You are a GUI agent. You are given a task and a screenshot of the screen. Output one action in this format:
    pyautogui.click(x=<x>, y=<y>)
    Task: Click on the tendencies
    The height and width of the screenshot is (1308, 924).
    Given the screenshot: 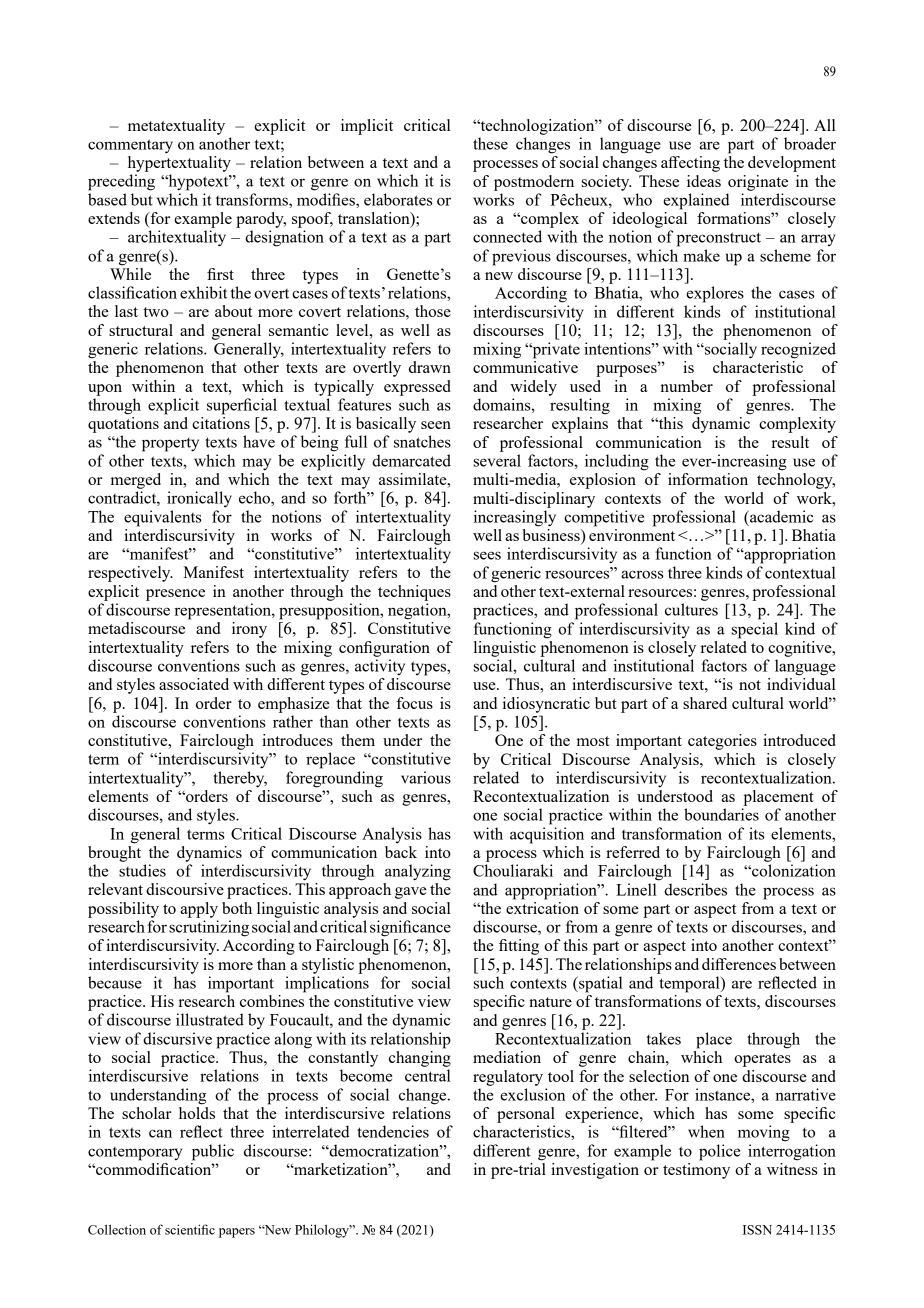 What is the action you would take?
    pyautogui.click(x=393, y=1131)
